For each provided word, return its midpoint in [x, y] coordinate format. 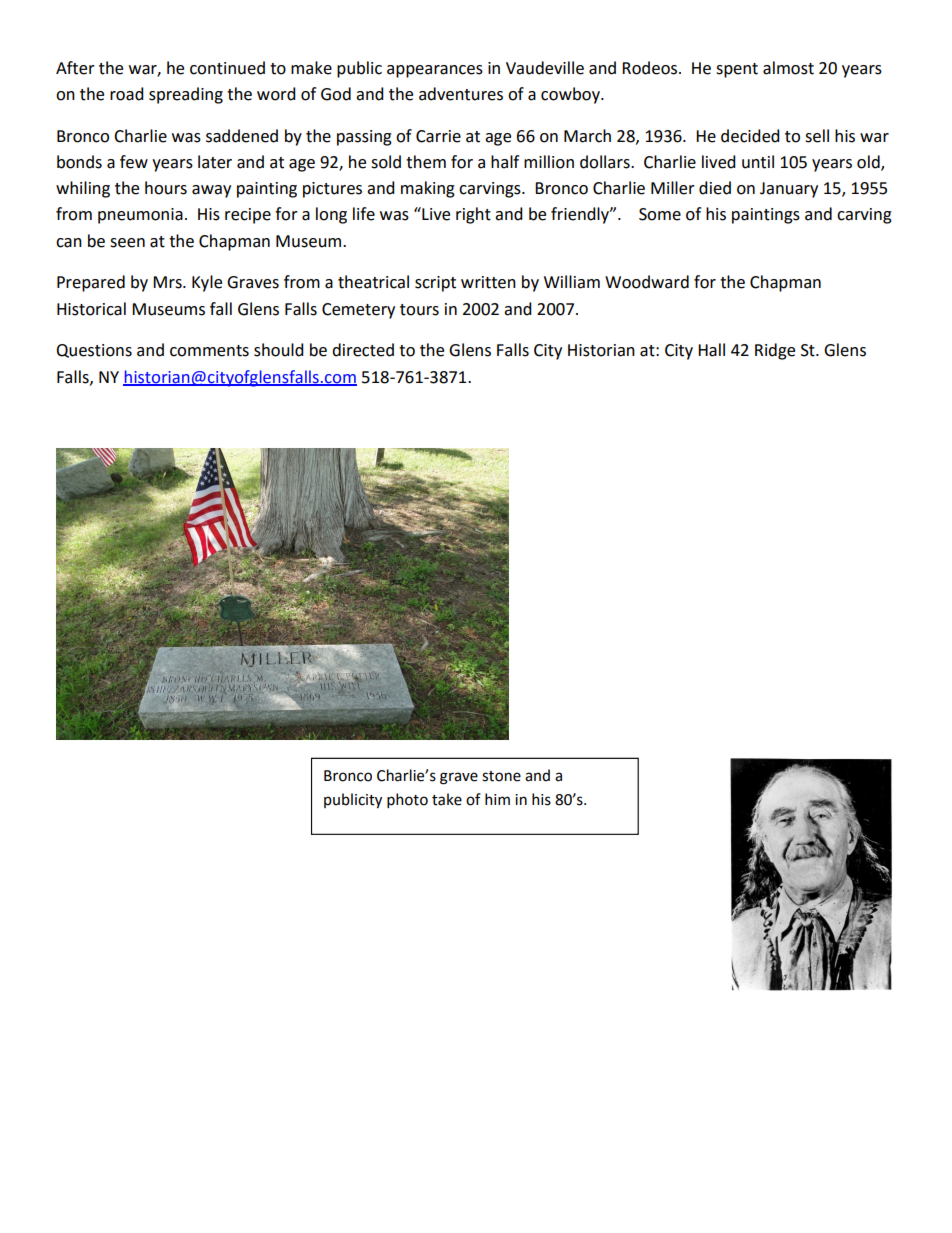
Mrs [168, 282]
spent [737, 70]
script [435, 284]
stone [501, 776]
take [447, 799]
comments [209, 351]
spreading [186, 95]
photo [407, 800]
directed [363, 350]
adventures [461, 94]
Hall [711, 350]
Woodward [647, 282]
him [497, 799]
